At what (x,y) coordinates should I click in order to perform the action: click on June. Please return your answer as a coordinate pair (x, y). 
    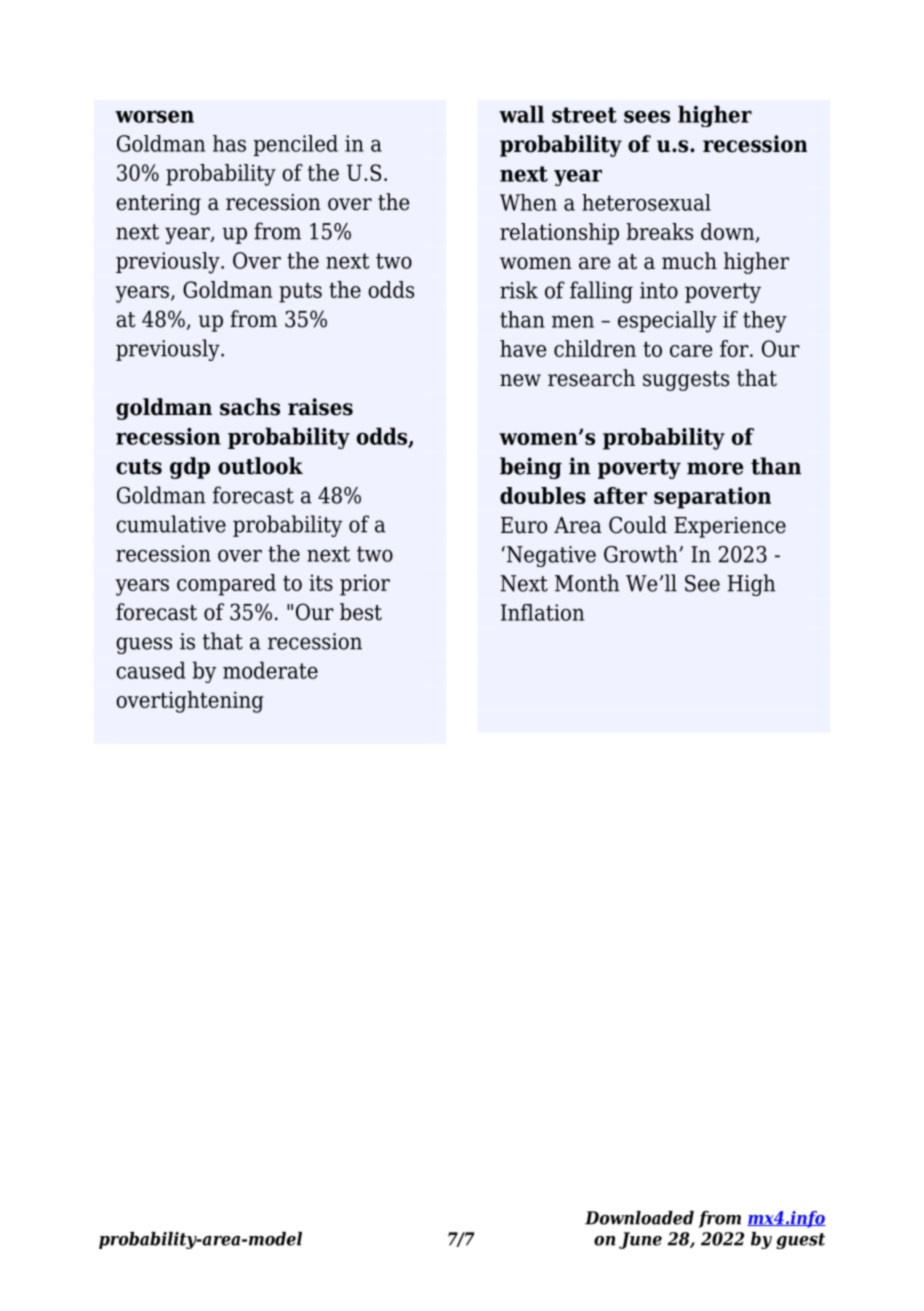
    Looking at the image, I should click on (640, 1240).
